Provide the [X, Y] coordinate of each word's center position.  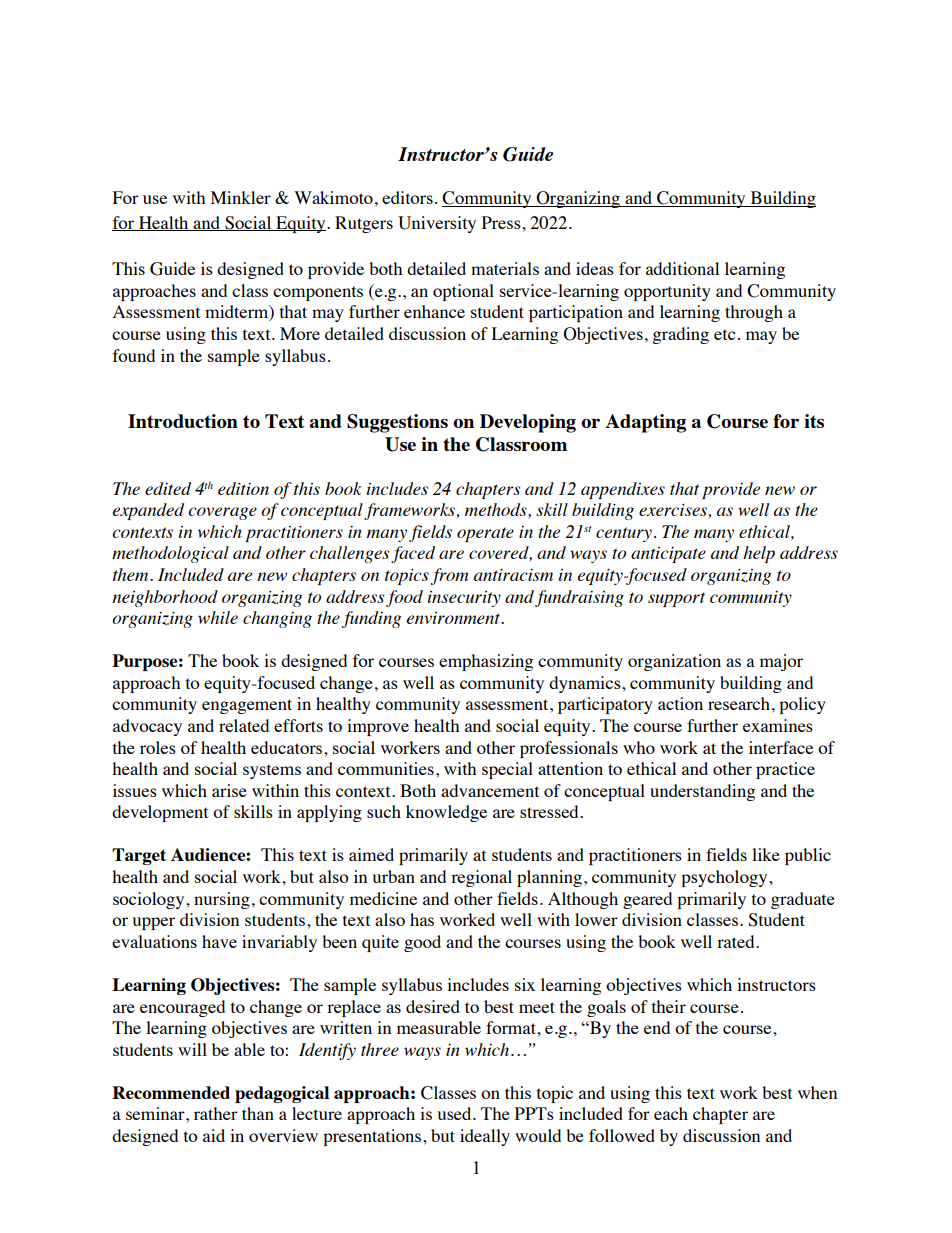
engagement [247, 706]
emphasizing [486, 662]
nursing [222, 900]
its [814, 421]
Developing [528, 423]
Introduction [183, 421]
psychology [725, 878]
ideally [485, 1137]
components [318, 293]
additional [682, 268]
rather [216, 1113]
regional [481, 878]
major [781, 662]
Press [502, 222]
